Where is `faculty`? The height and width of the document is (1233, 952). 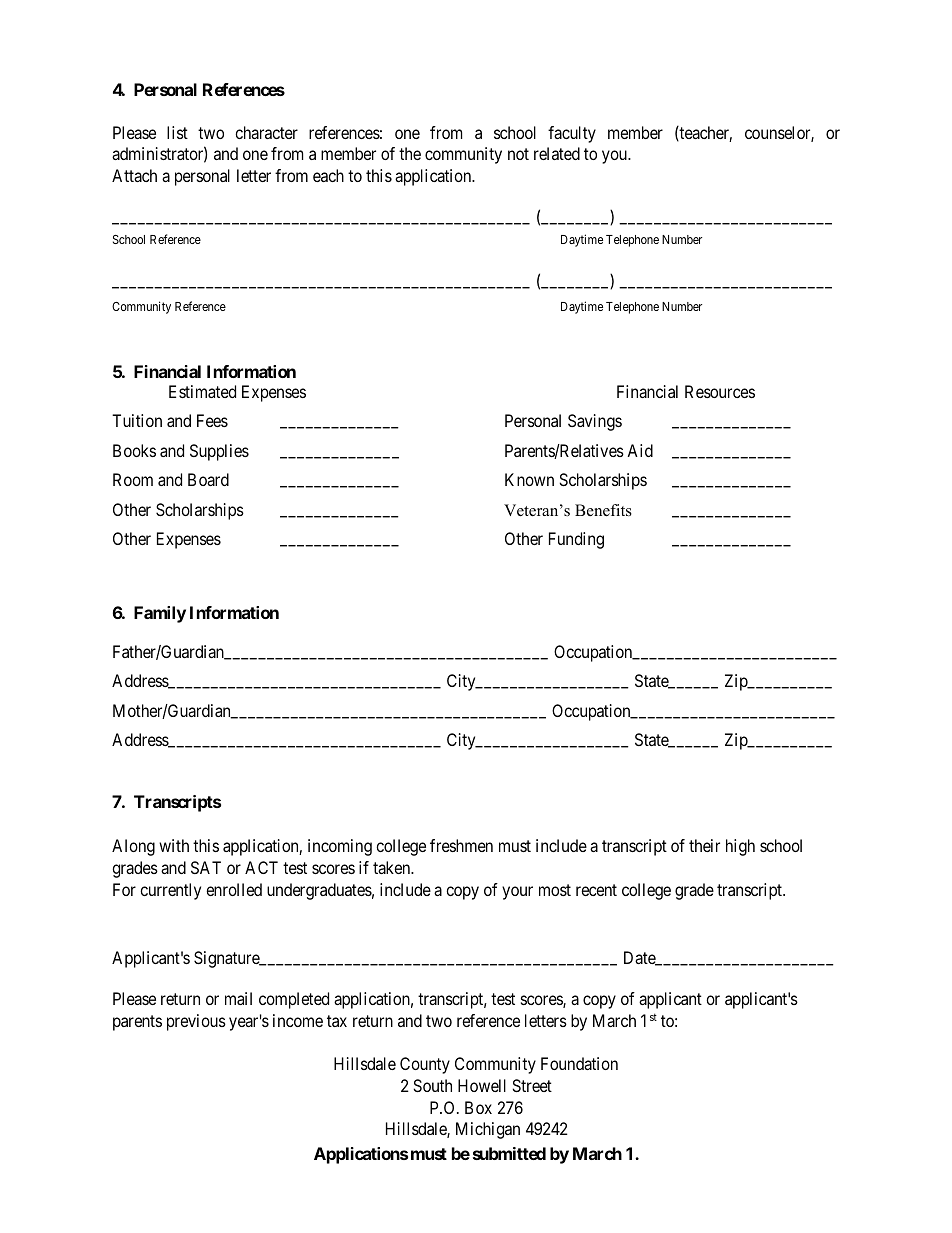
faculty is located at coordinates (572, 134).
